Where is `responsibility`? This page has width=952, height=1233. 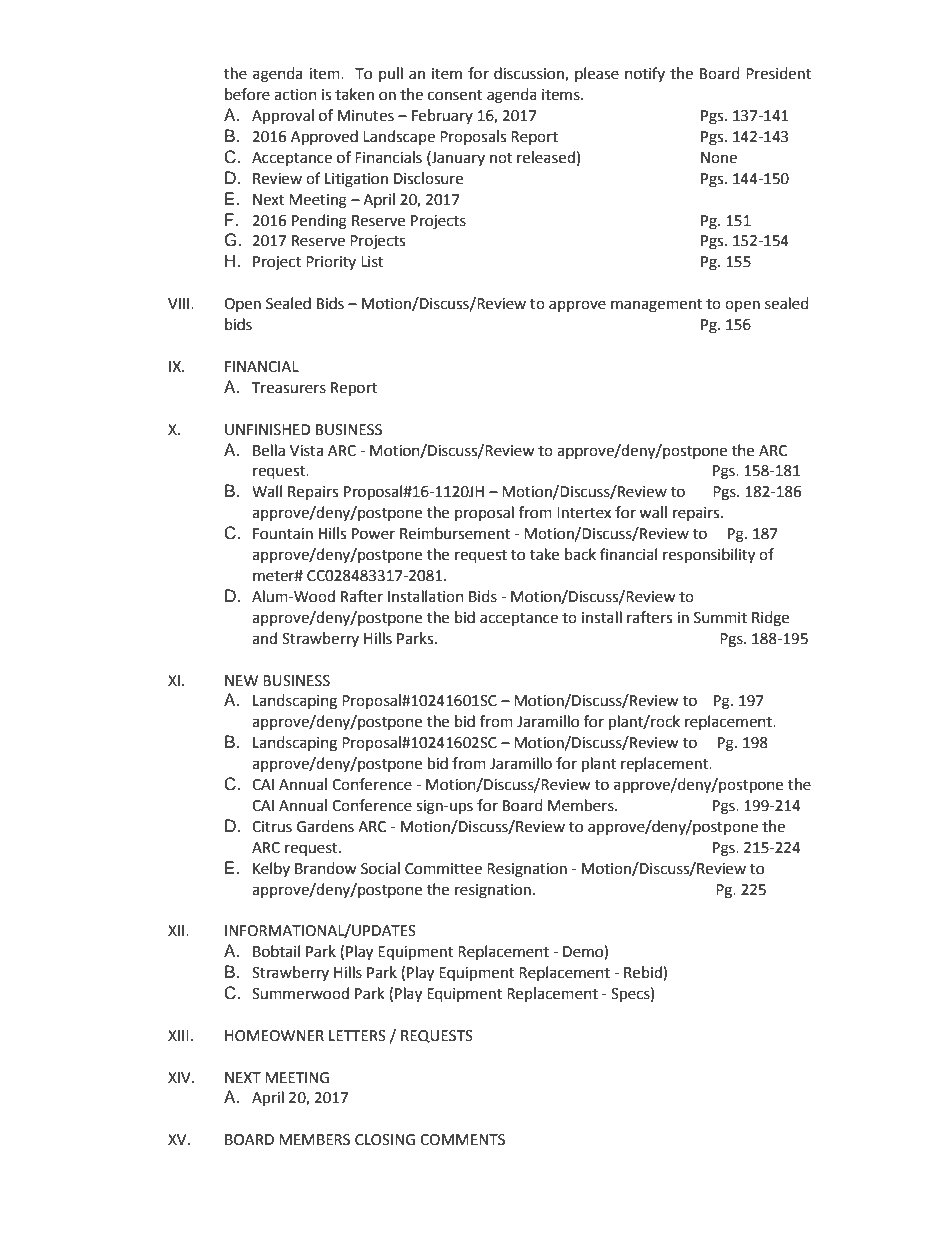
responsibility is located at coordinates (709, 556).
